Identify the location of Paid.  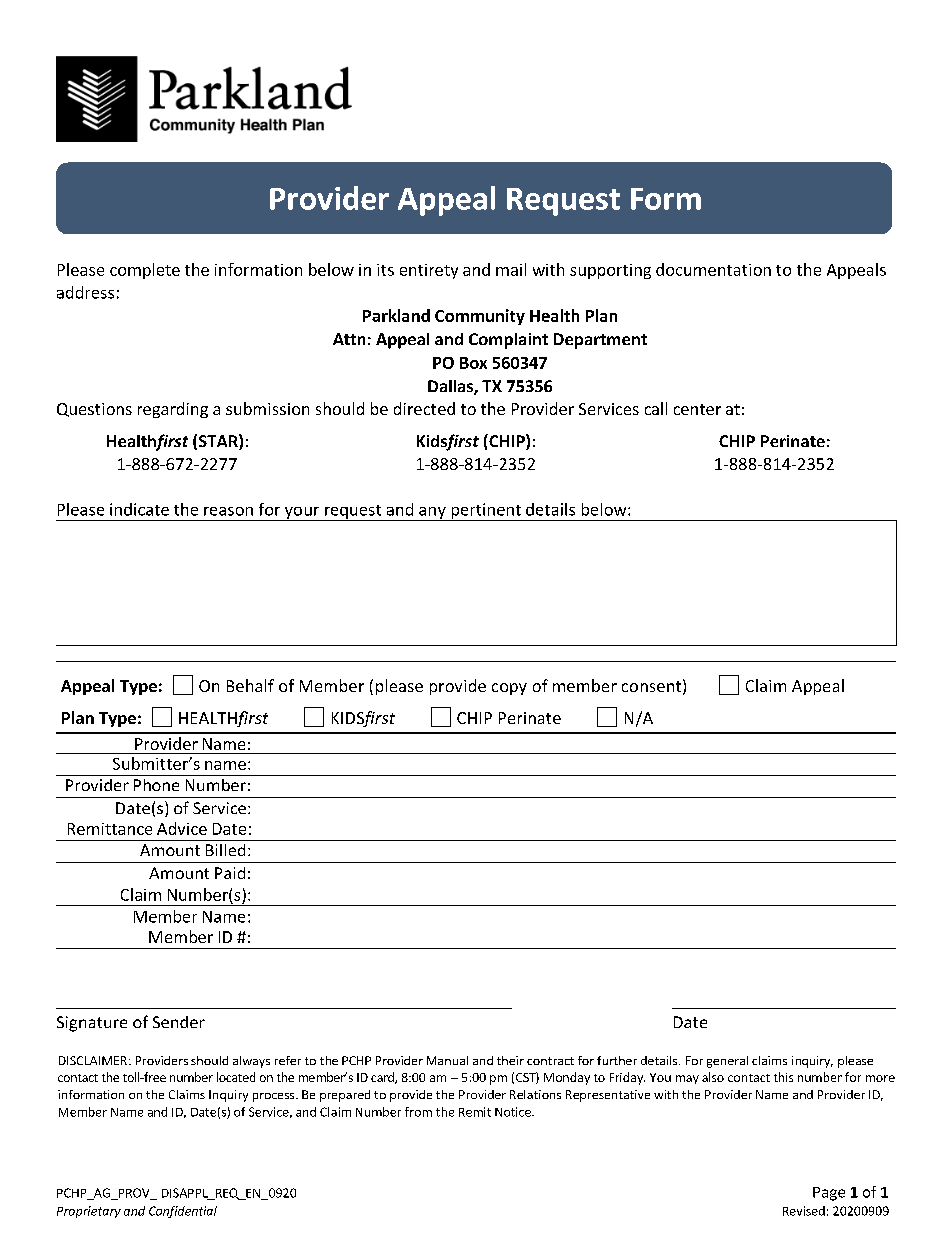
(230, 873).
